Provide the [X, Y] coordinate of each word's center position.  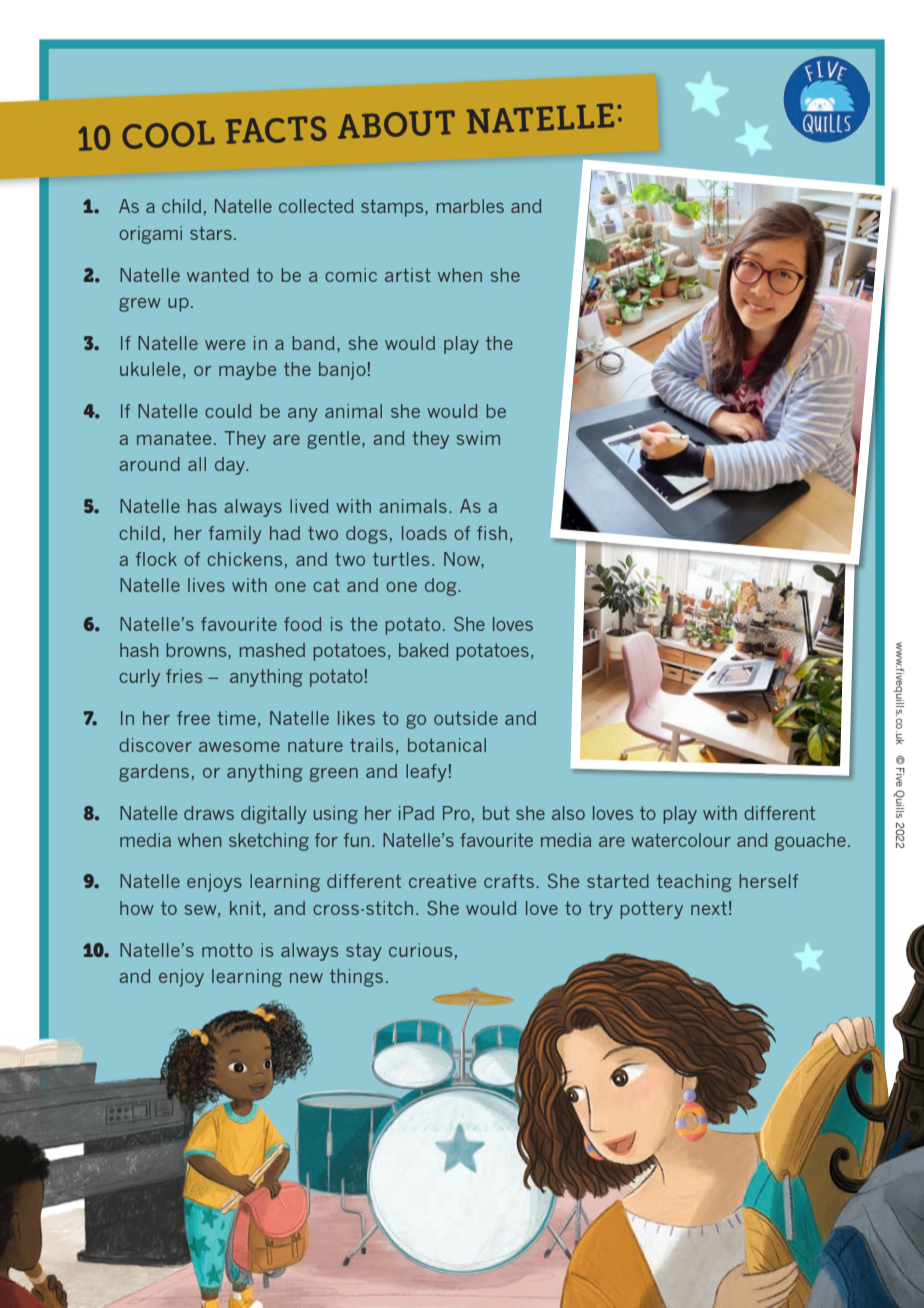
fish [492, 533]
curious [420, 950]
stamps [393, 208]
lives [206, 585]
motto [227, 950]
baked [424, 650]
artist [408, 275]
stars [211, 233]
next [709, 908]
